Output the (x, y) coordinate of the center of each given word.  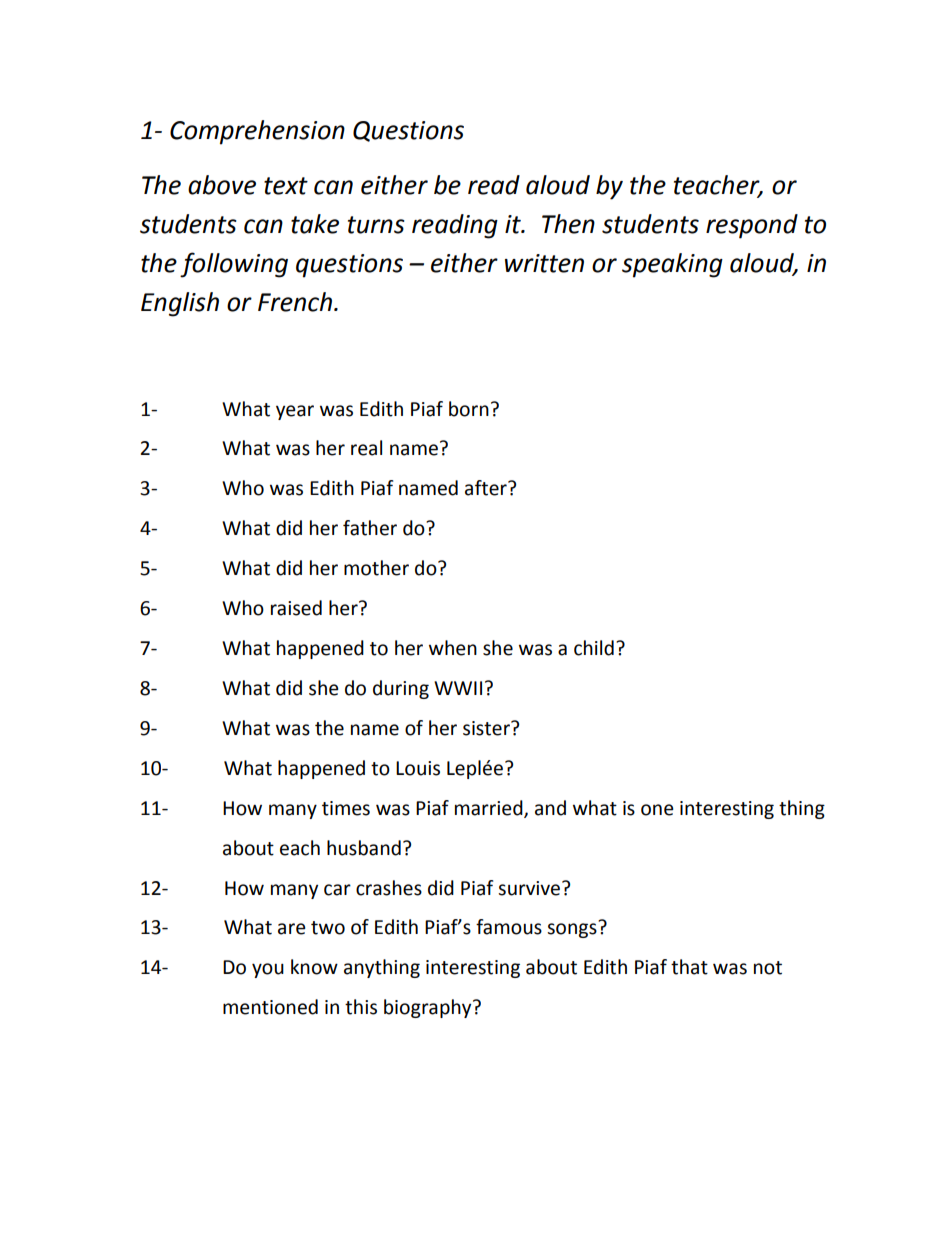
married (490, 808)
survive (530, 888)
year (295, 412)
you (268, 970)
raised (296, 608)
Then (568, 224)
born (469, 409)
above (222, 185)
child (594, 648)
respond (752, 226)
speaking (672, 265)
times (346, 808)
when (453, 648)
